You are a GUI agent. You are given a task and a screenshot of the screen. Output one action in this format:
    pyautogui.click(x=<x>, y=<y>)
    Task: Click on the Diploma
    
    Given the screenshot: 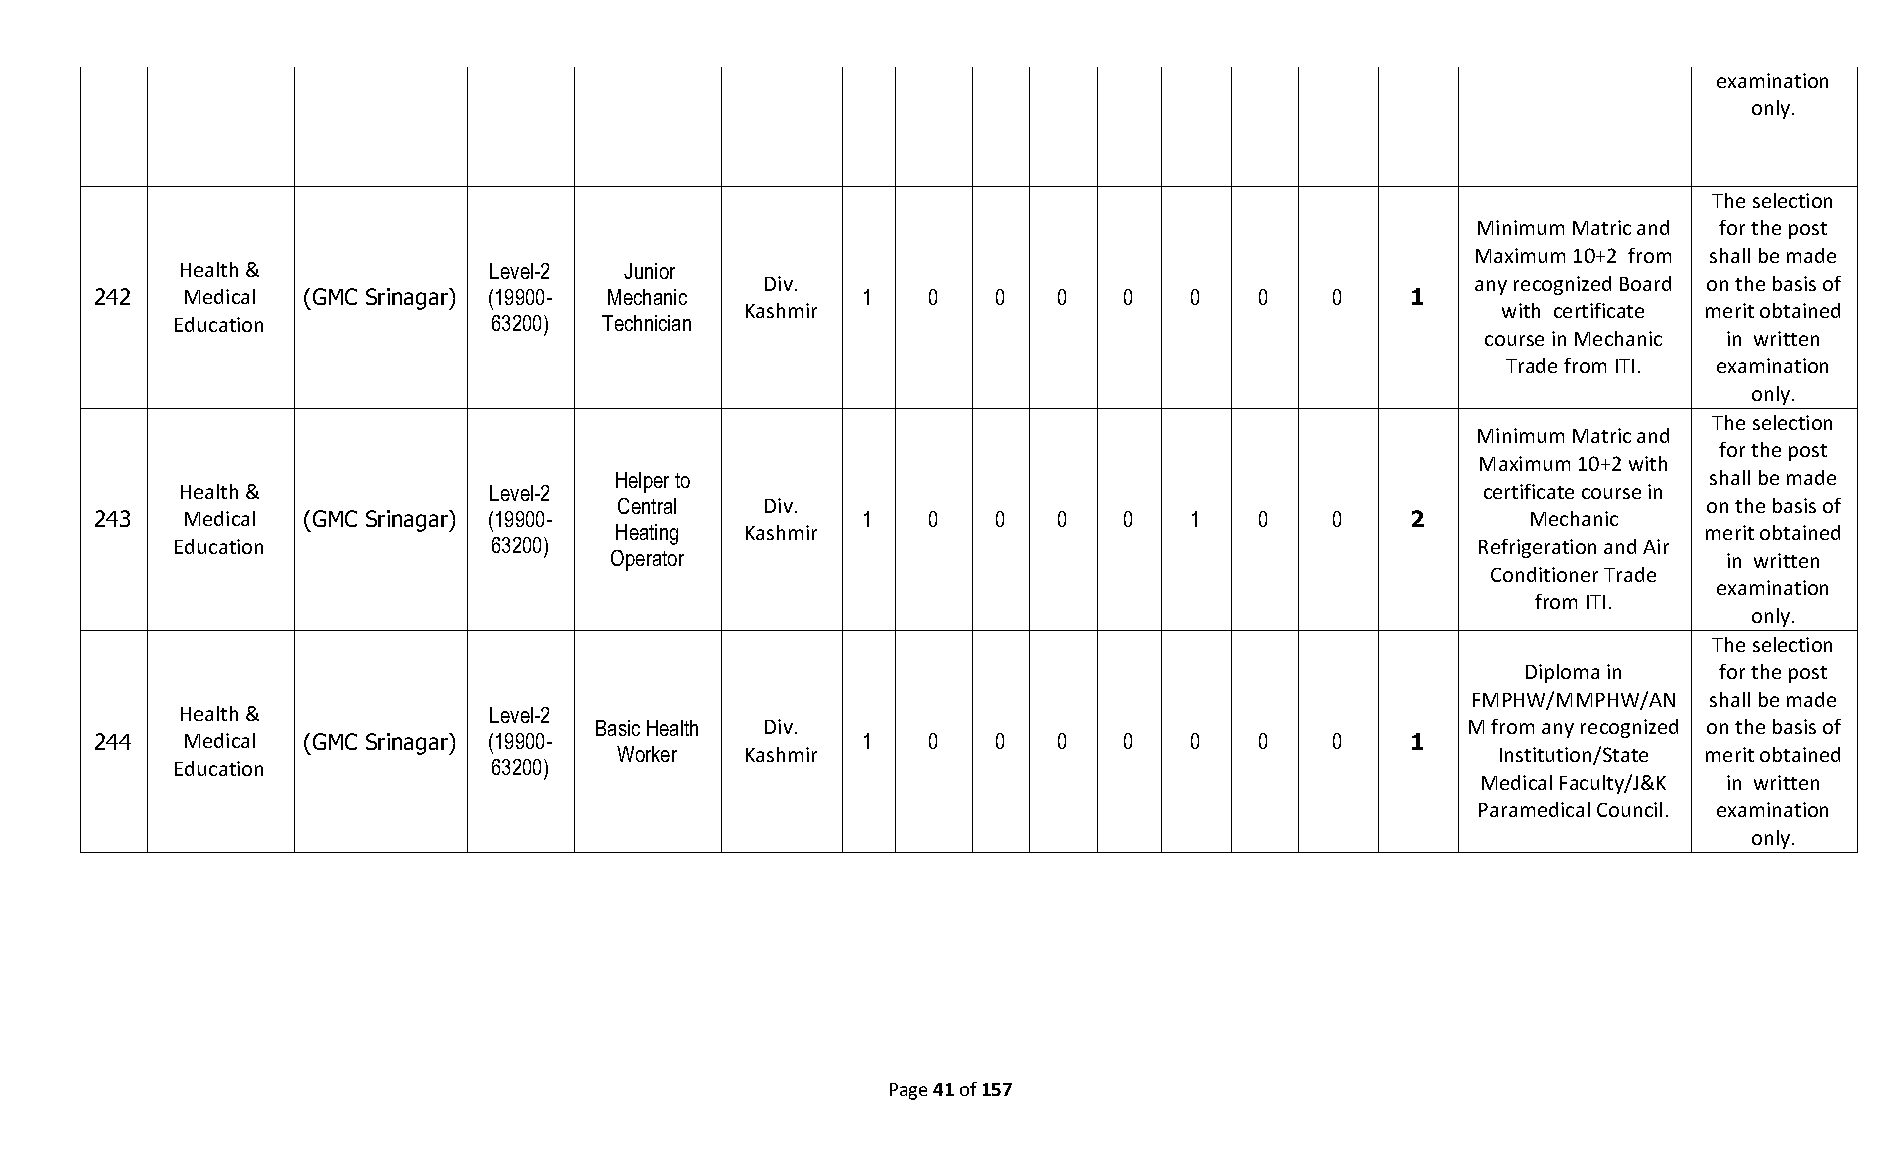 What is the action you would take?
    pyautogui.click(x=1562, y=673)
